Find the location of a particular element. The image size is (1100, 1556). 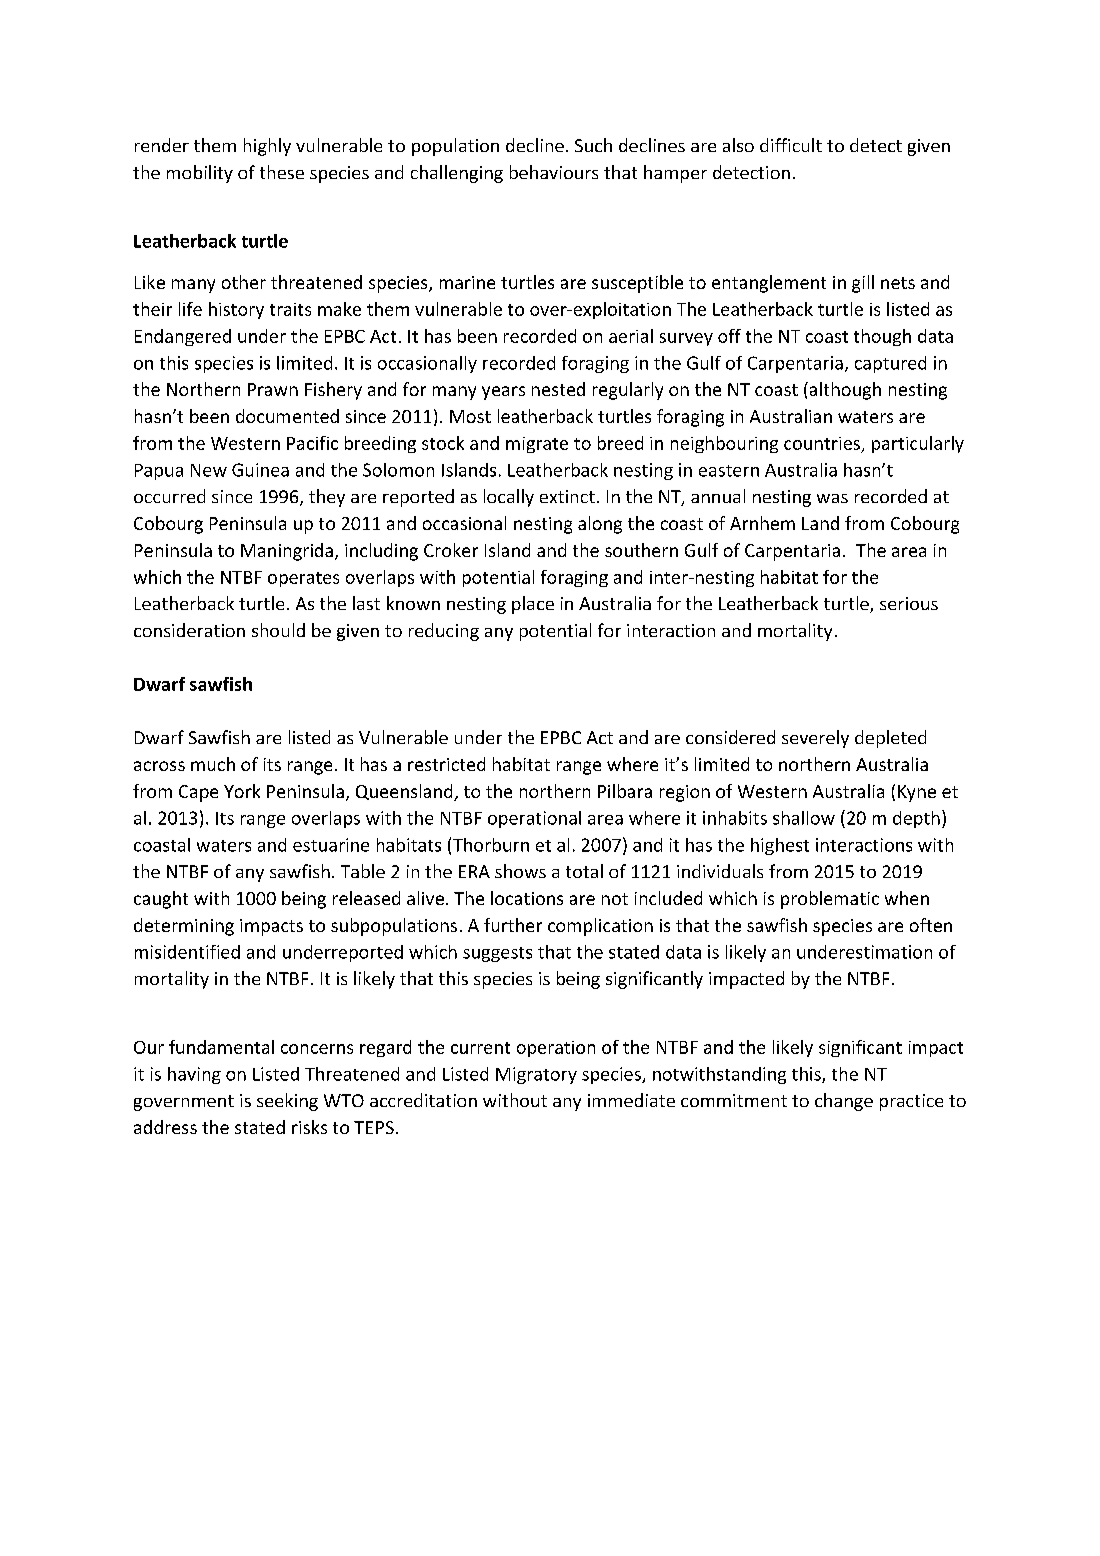

Migratory is located at coordinates (536, 1075).
